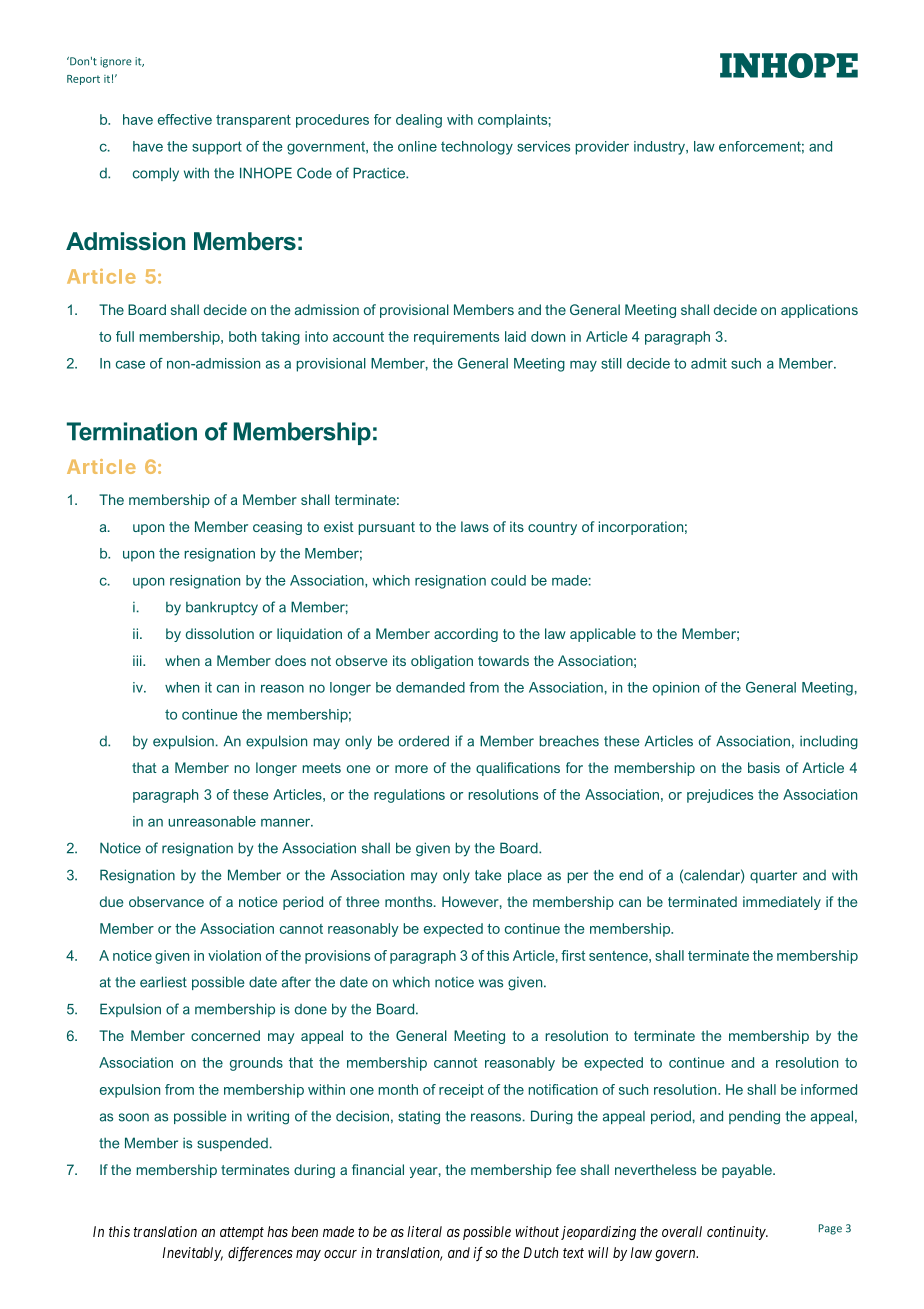 This screenshot has width=924, height=1309. What do you see at coordinates (138, 660) in the screenshot?
I see `iii` at bounding box center [138, 660].
